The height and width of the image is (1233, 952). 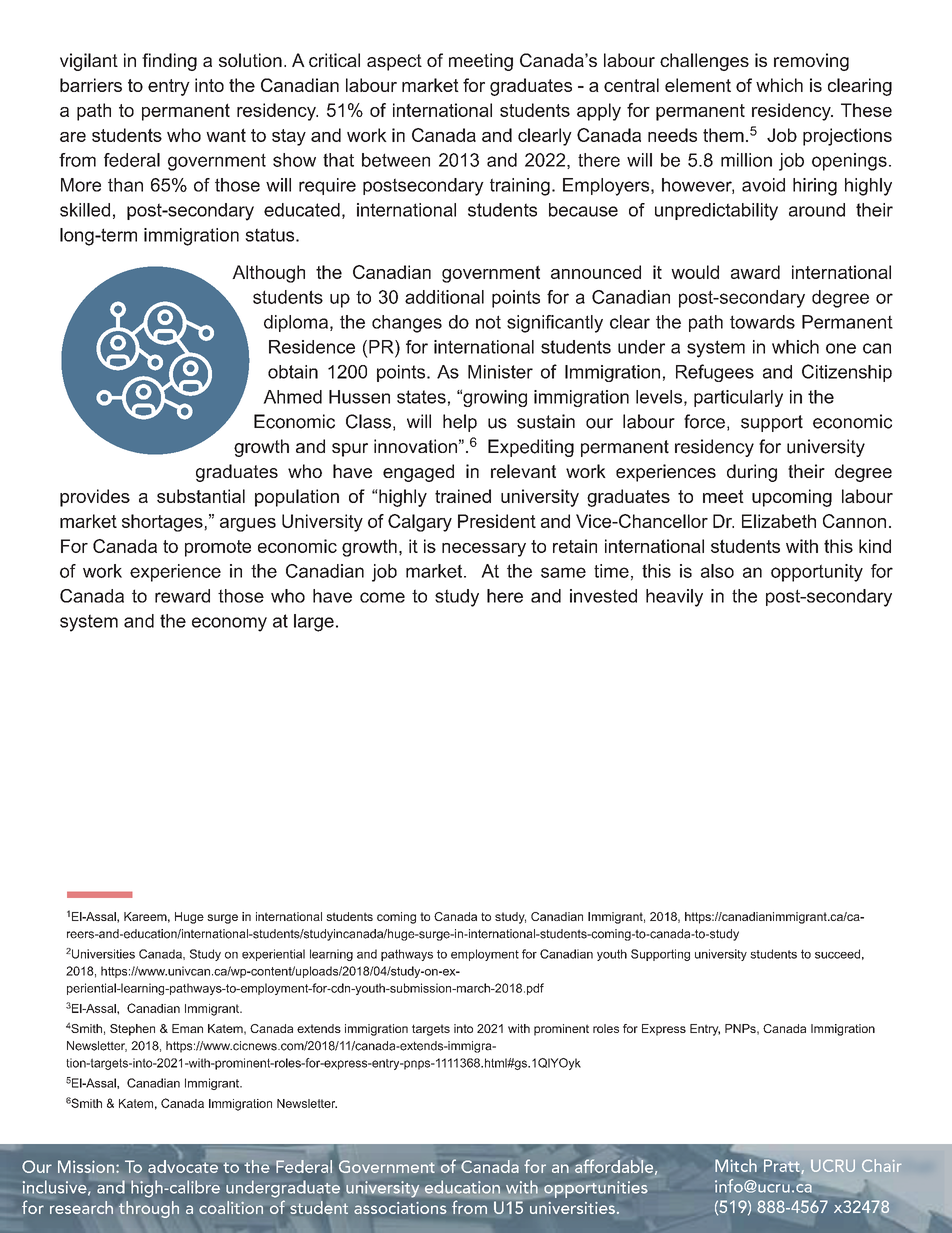 I want to click on finding, so click(x=169, y=62).
